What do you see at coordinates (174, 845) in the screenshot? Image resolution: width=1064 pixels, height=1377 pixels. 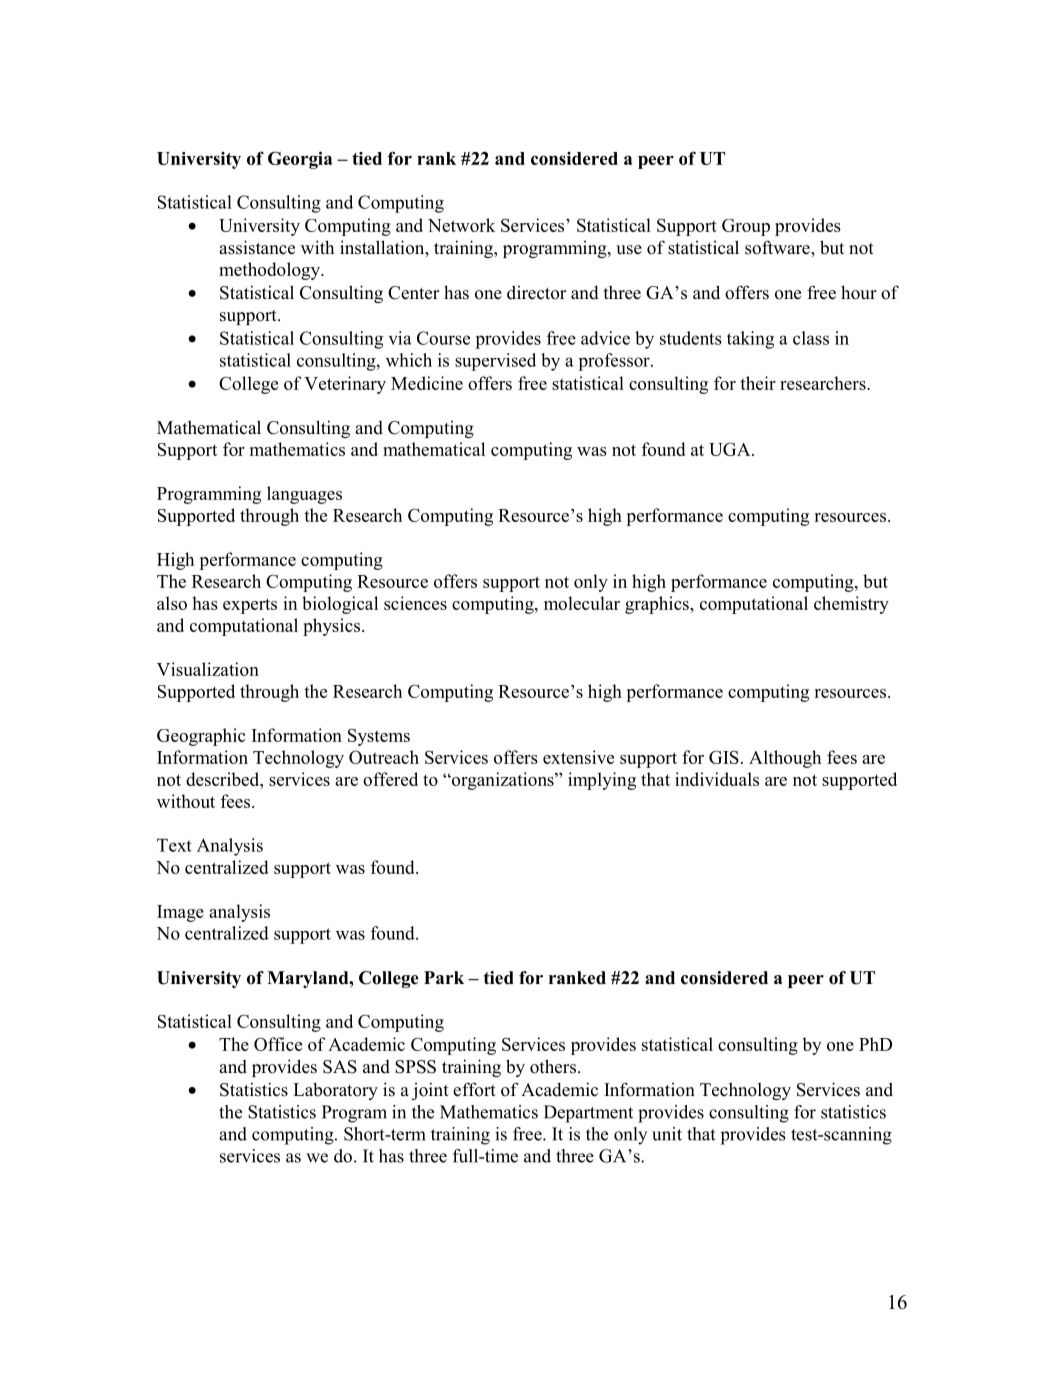 I see `Text` at bounding box center [174, 845].
